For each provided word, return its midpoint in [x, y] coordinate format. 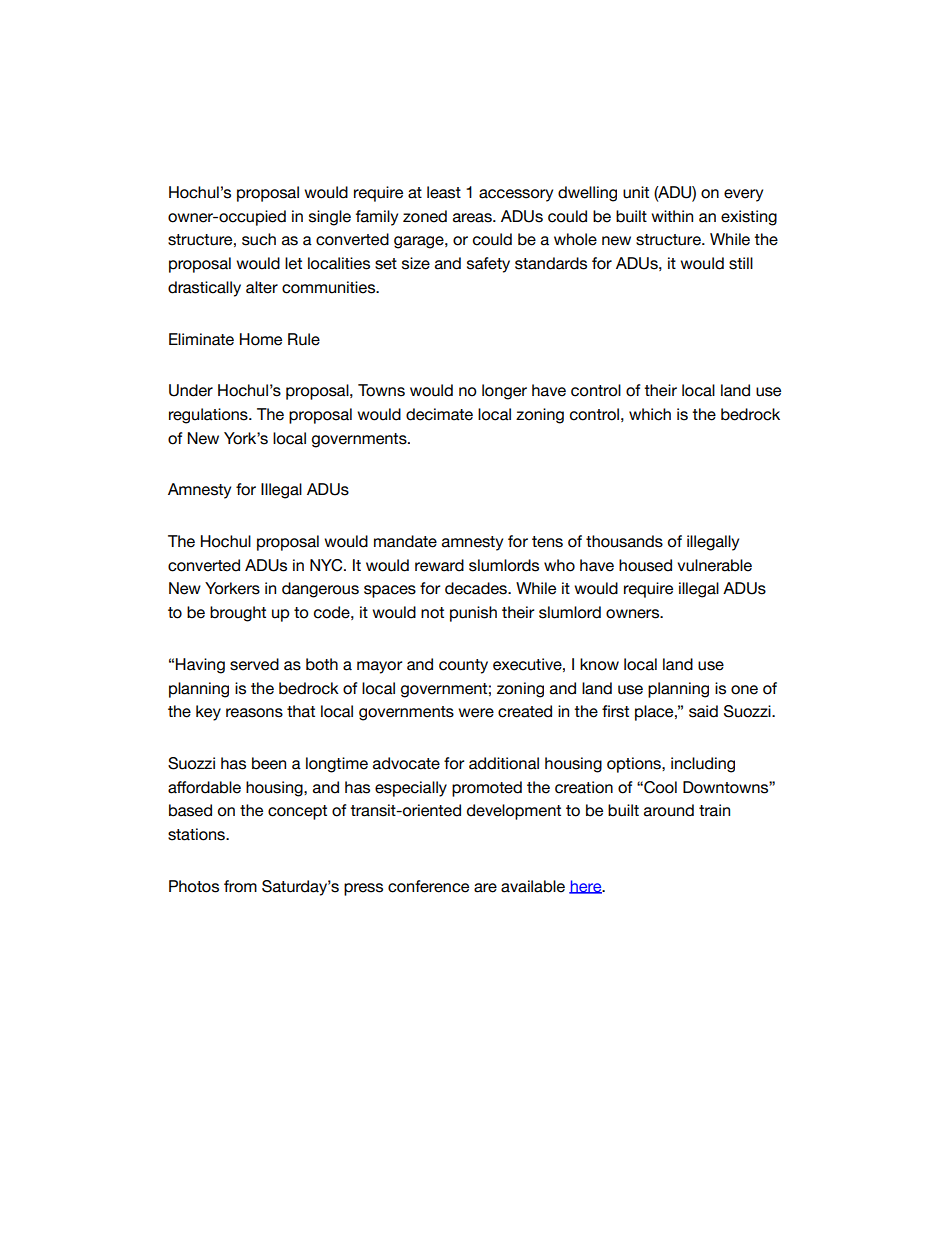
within [672, 216]
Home [261, 339]
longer [504, 392]
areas [473, 218]
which [650, 414]
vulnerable [714, 565]
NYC [327, 565]
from [240, 886]
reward [439, 565]
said [703, 711]
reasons [254, 713]
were [476, 713]
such [259, 239]
